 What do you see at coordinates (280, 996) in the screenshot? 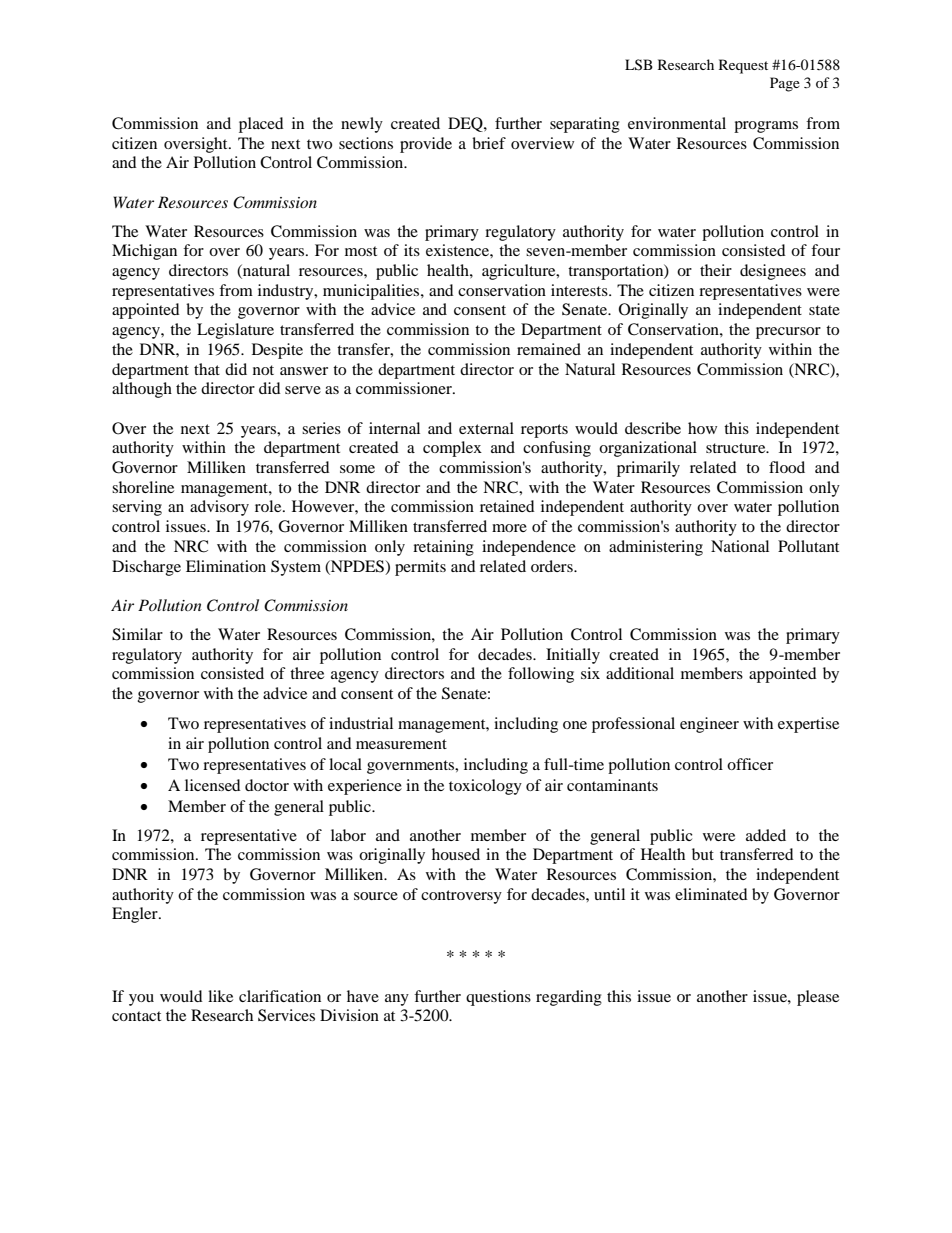
I see `clarification` at bounding box center [280, 996].
